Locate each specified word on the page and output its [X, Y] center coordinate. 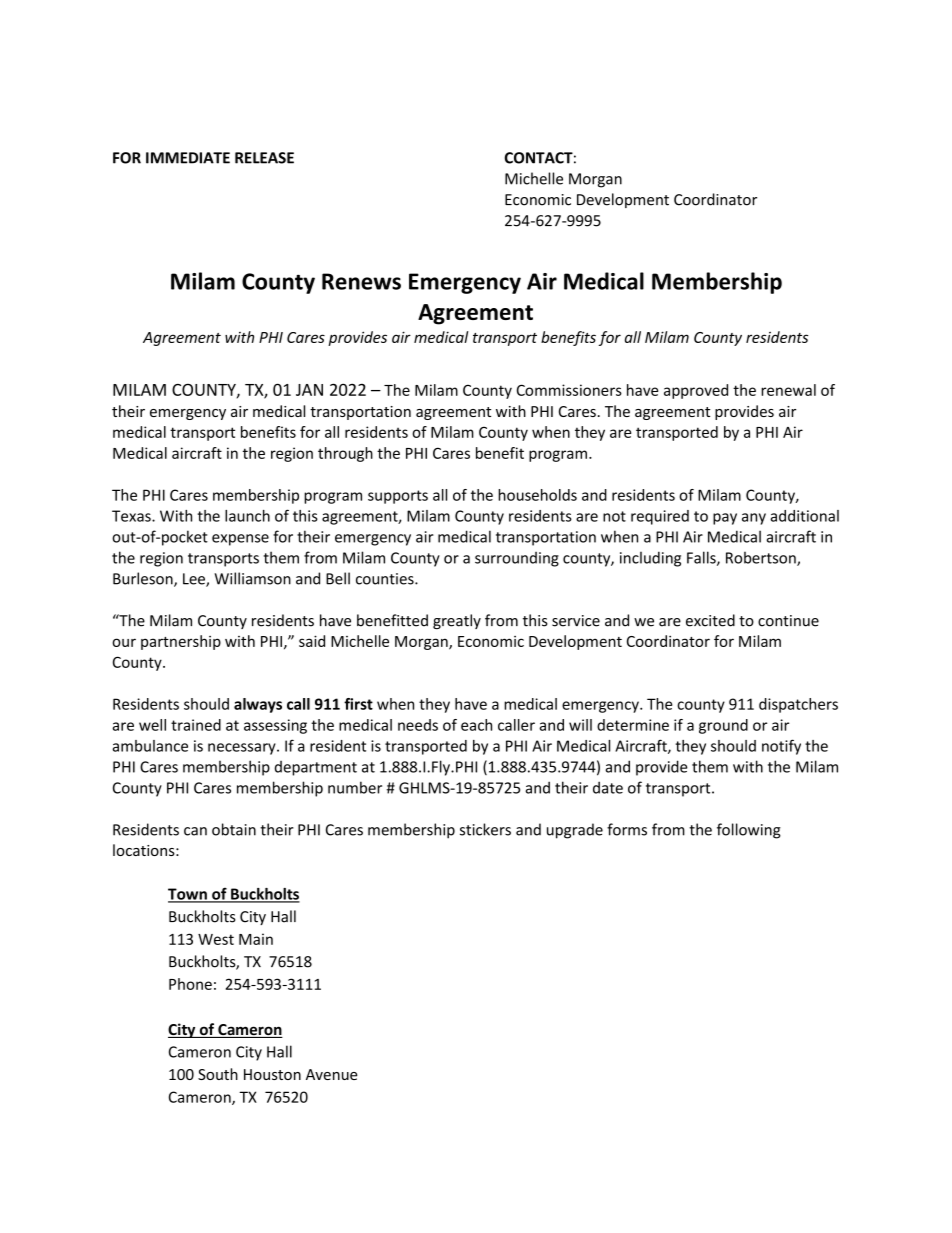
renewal [788, 390]
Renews [361, 281]
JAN [309, 390]
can [195, 831]
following [749, 831]
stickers [485, 829]
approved [696, 391]
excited [710, 620]
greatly [457, 621]
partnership [181, 642]
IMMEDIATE [188, 158]
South [218, 1074]
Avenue [332, 1074]
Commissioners [569, 390]
